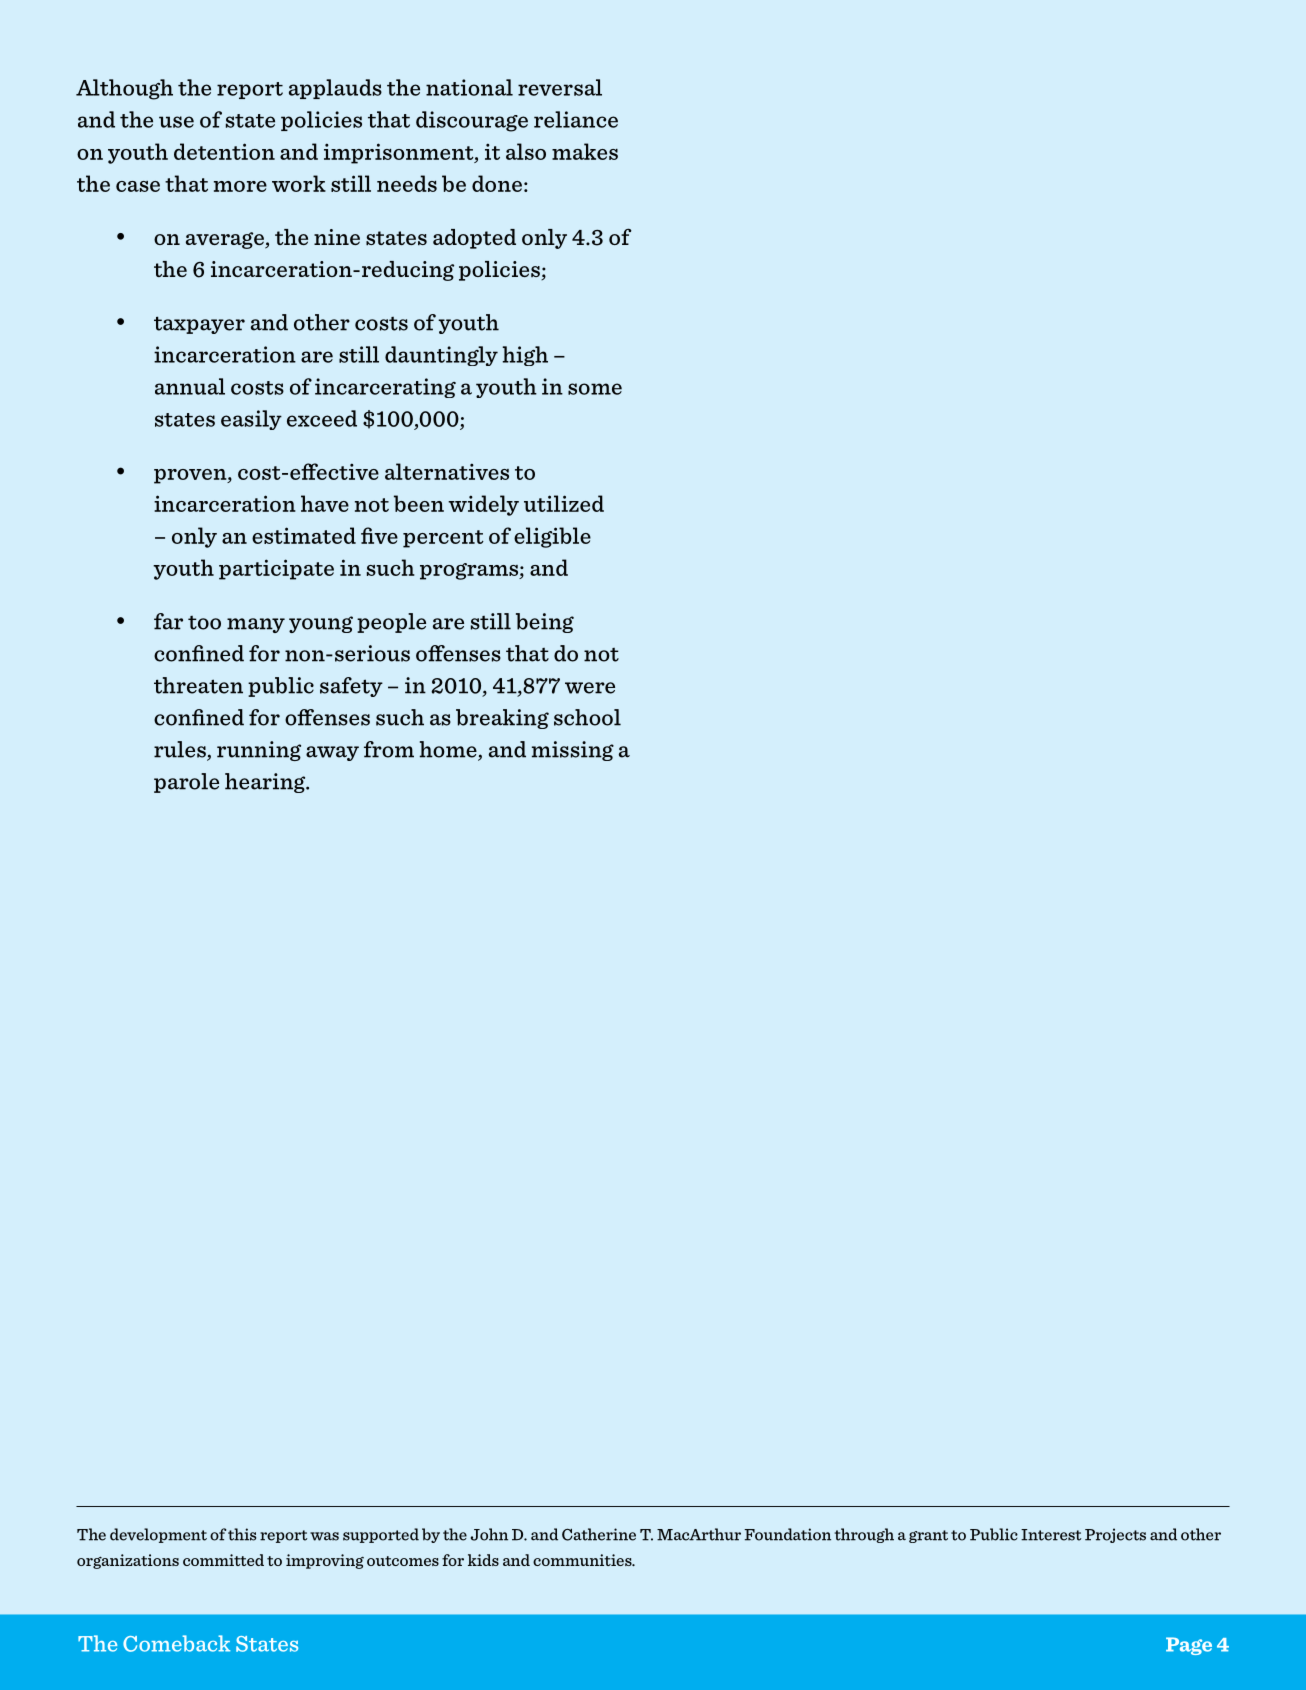 This document has width=1306, height=1690. I want to click on reliance, so click(576, 119).
